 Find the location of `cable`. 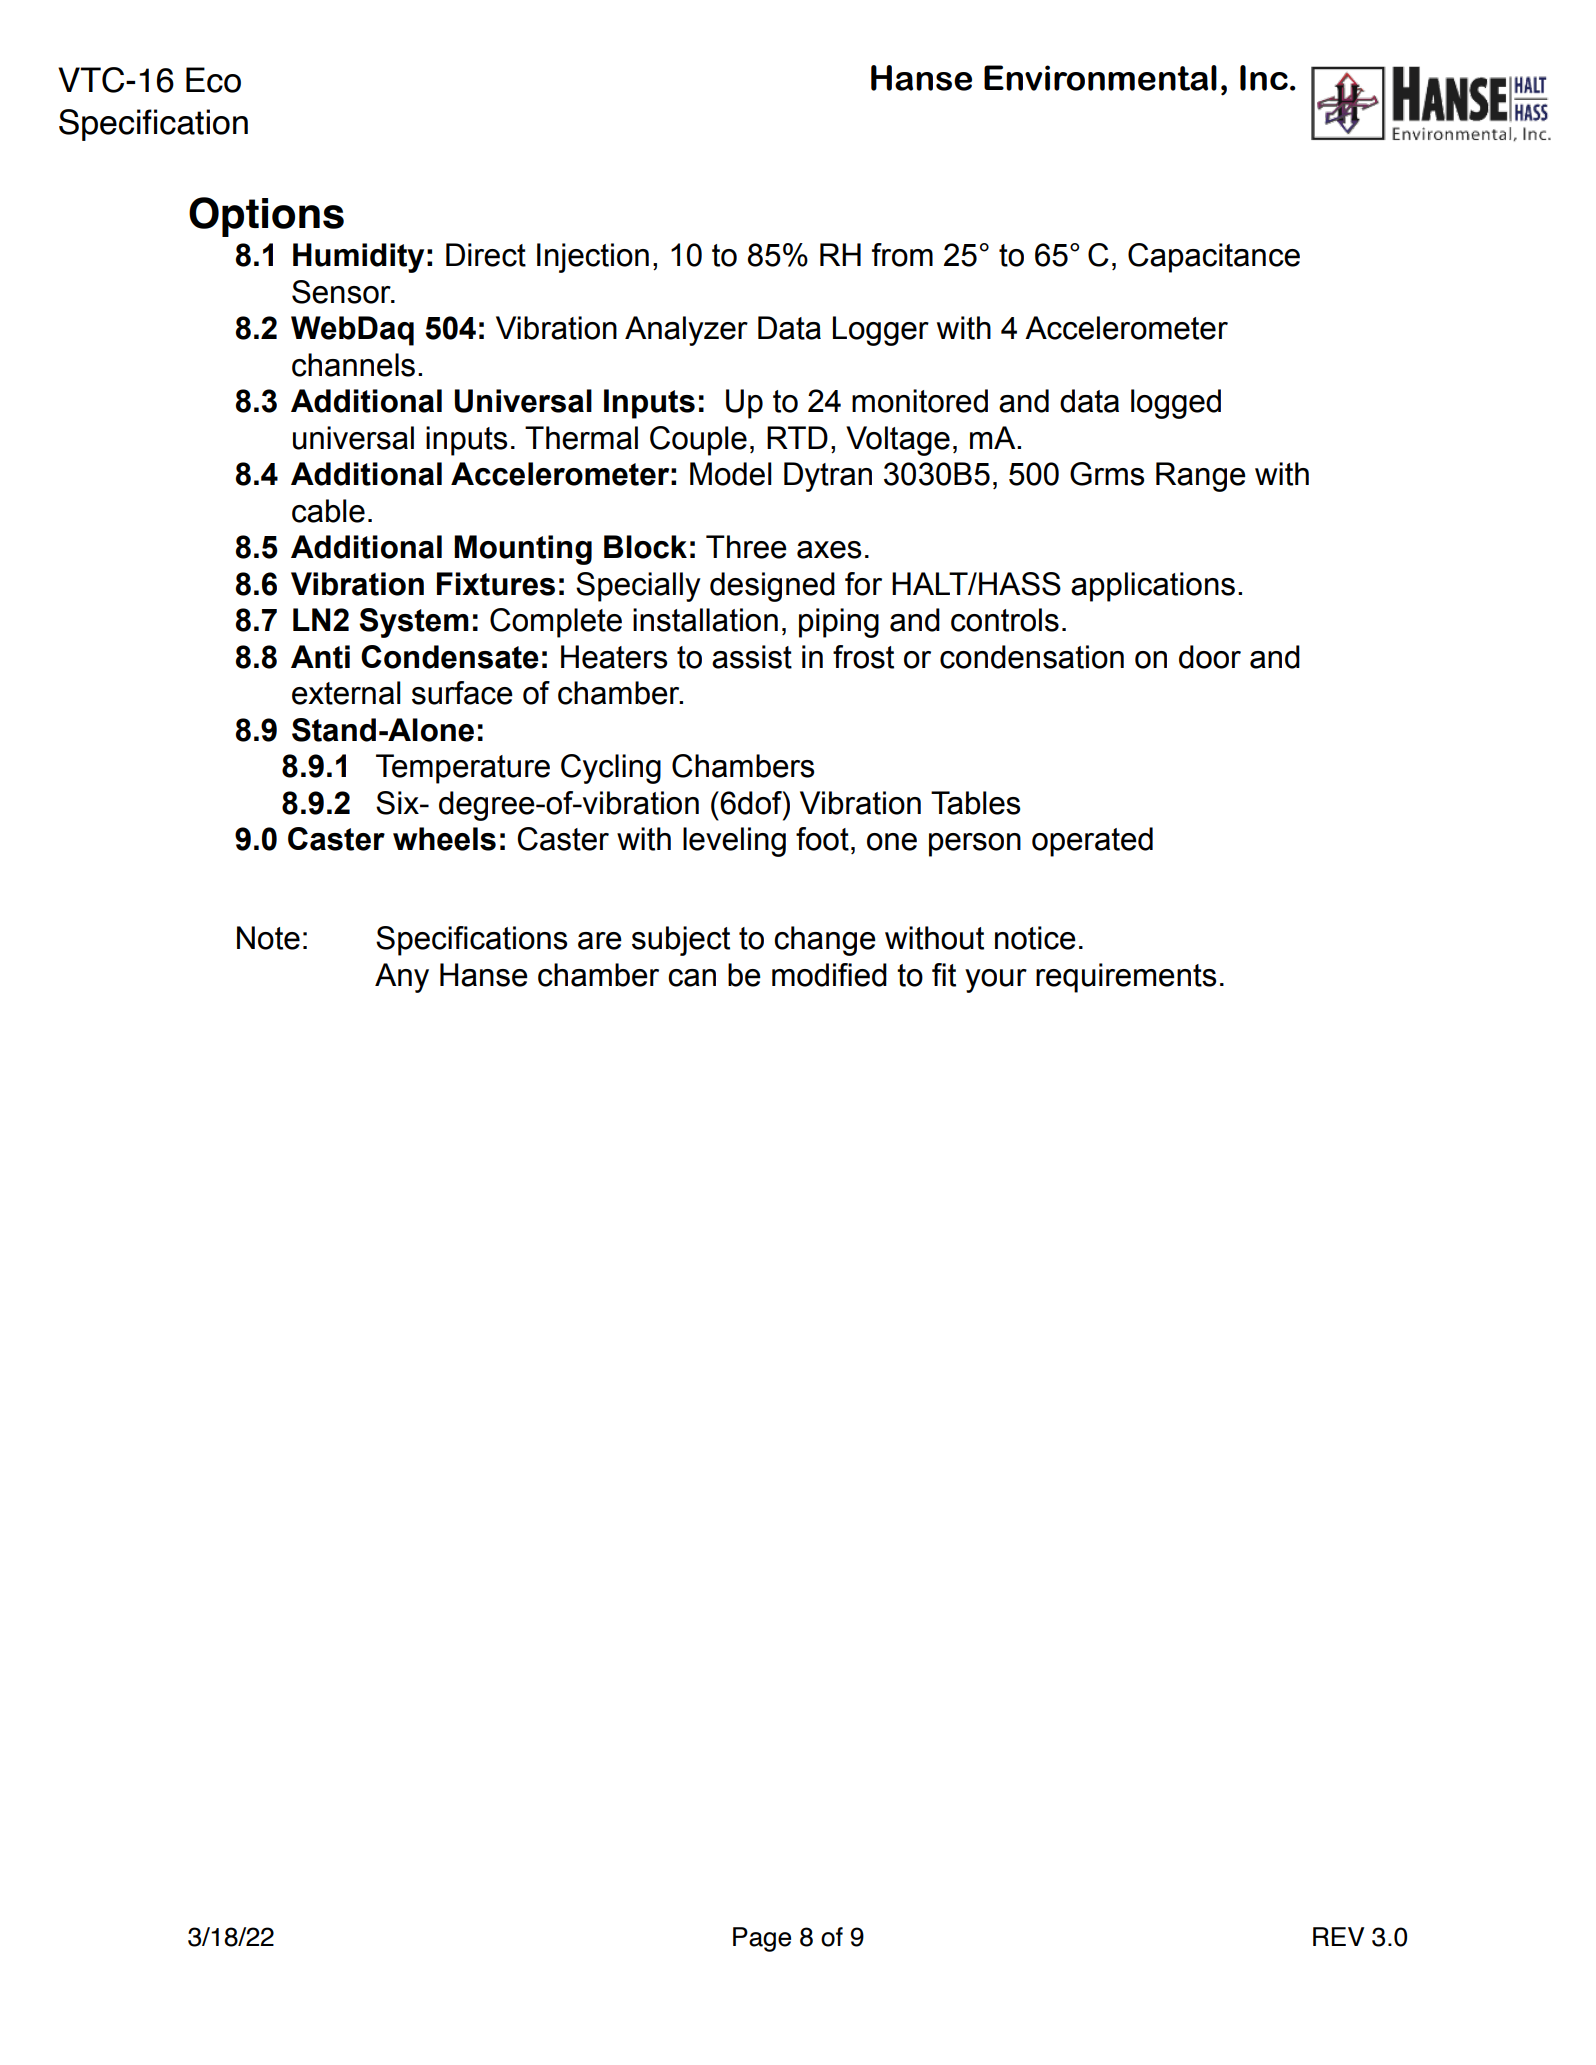

cable is located at coordinates (328, 511).
